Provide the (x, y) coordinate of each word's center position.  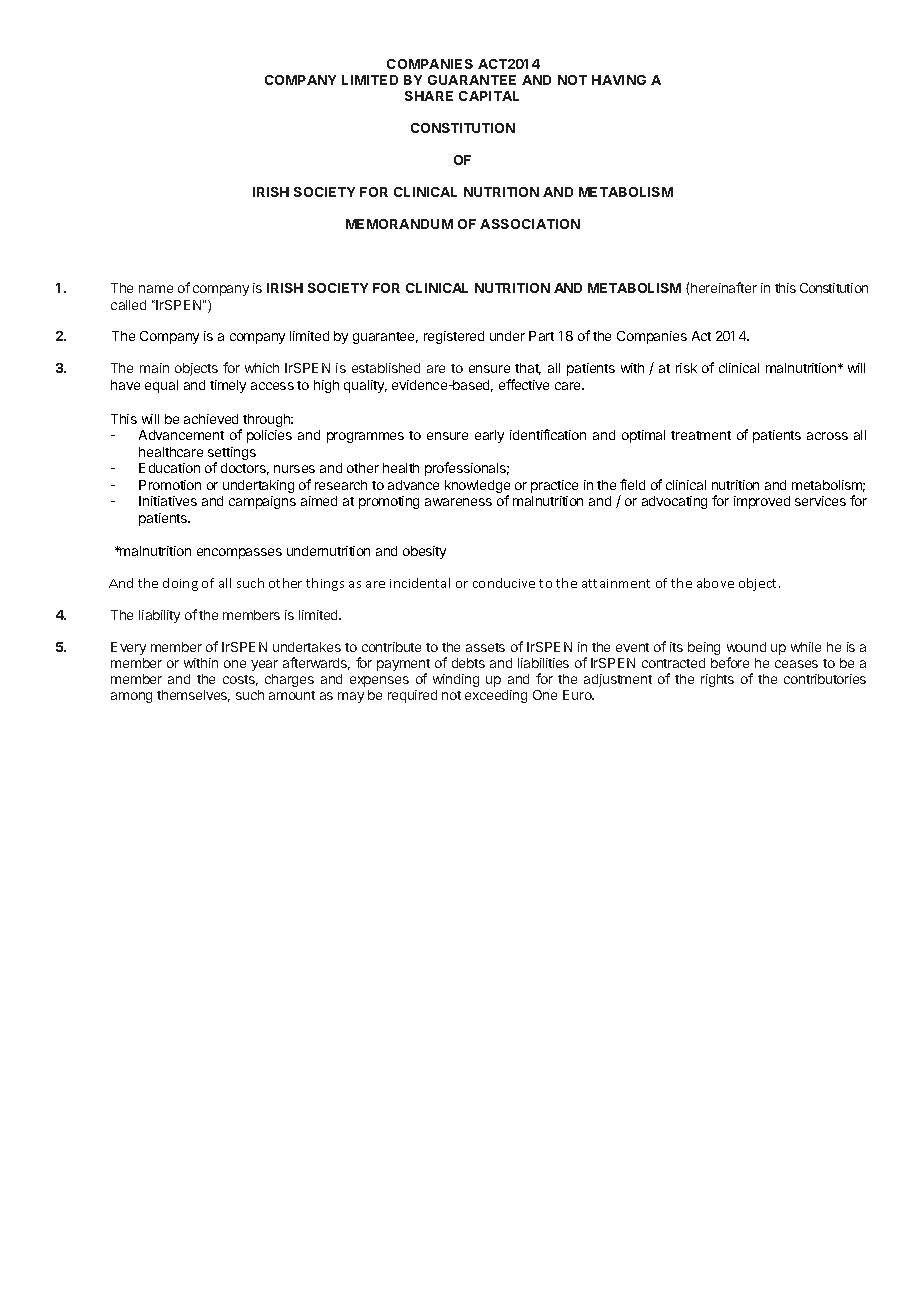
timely (228, 386)
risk (686, 368)
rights (717, 680)
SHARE (429, 96)
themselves (193, 696)
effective (524, 384)
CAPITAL (489, 96)
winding (456, 680)
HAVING (619, 80)
